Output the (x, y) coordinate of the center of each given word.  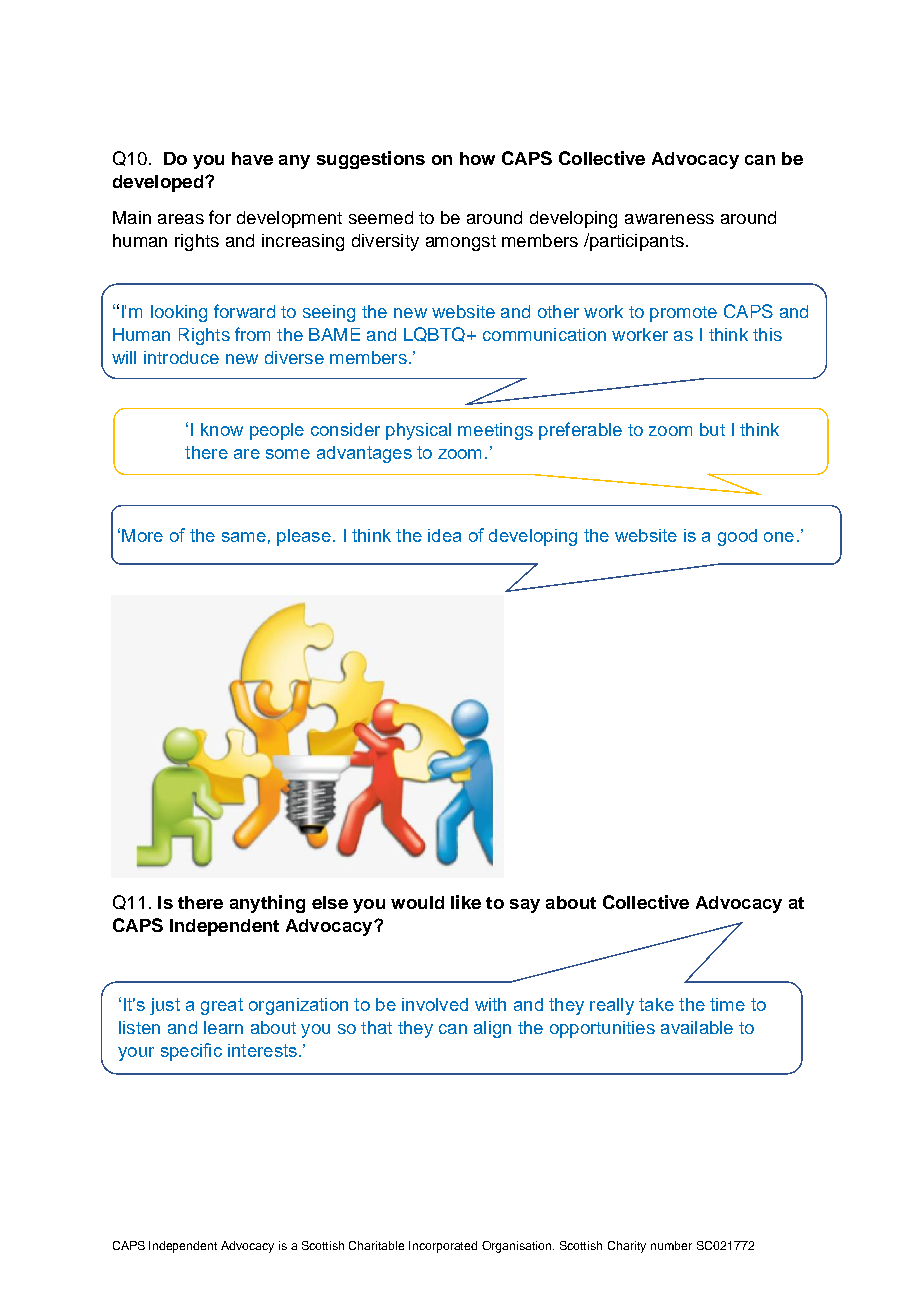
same (244, 537)
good (737, 537)
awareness (669, 219)
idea (444, 535)
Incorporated (443, 1247)
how (477, 158)
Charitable (376, 1245)
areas (181, 219)
